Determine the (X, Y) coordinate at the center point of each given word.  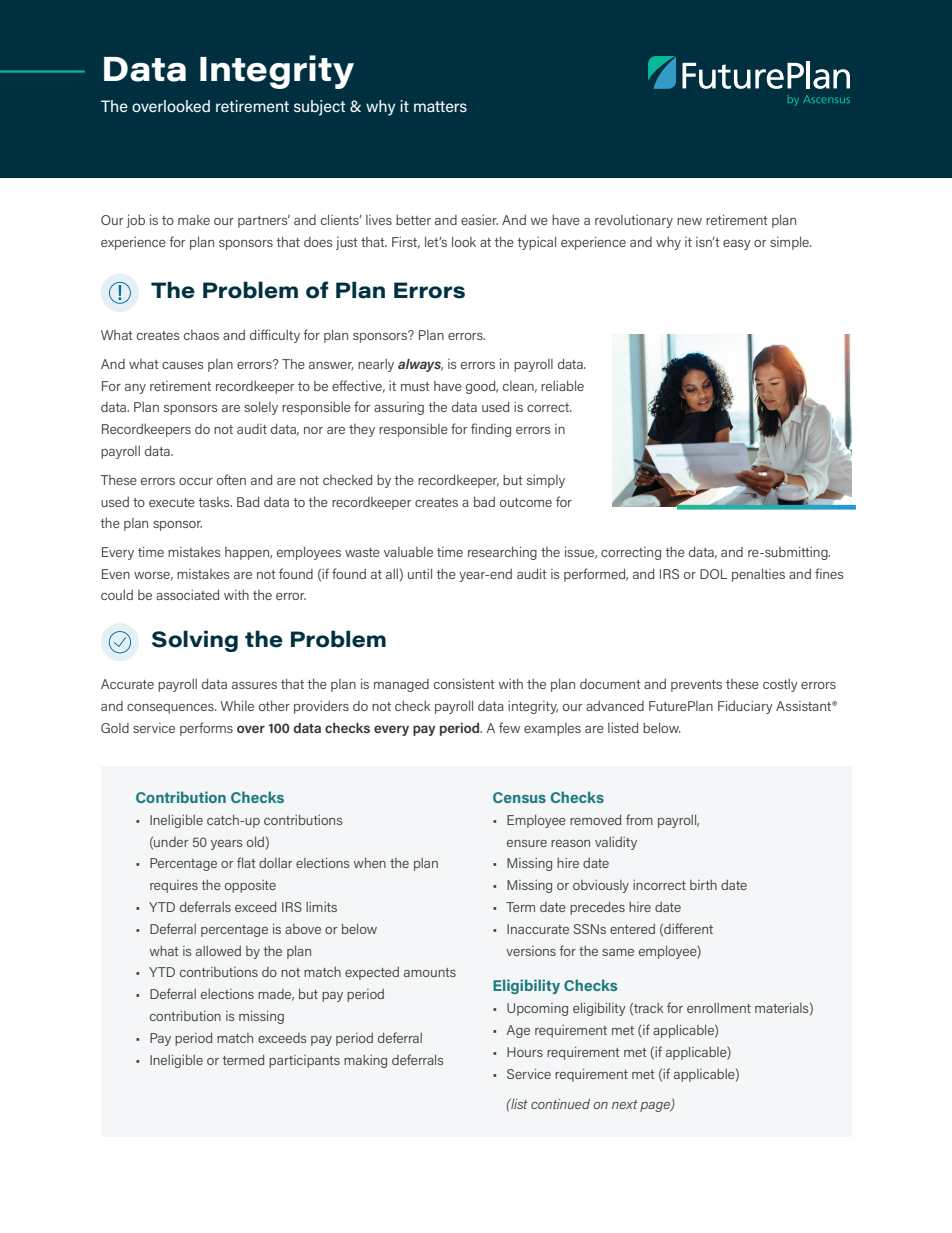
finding (491, 430)
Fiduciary (745, 707)
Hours (525, 1052)
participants (304, 1061)
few (509, 727)
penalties (758, 575)
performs (206, 729)
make (194, 220)
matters (440, 106)
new (689, 221)
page (656, 1107)
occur (196, 481)
